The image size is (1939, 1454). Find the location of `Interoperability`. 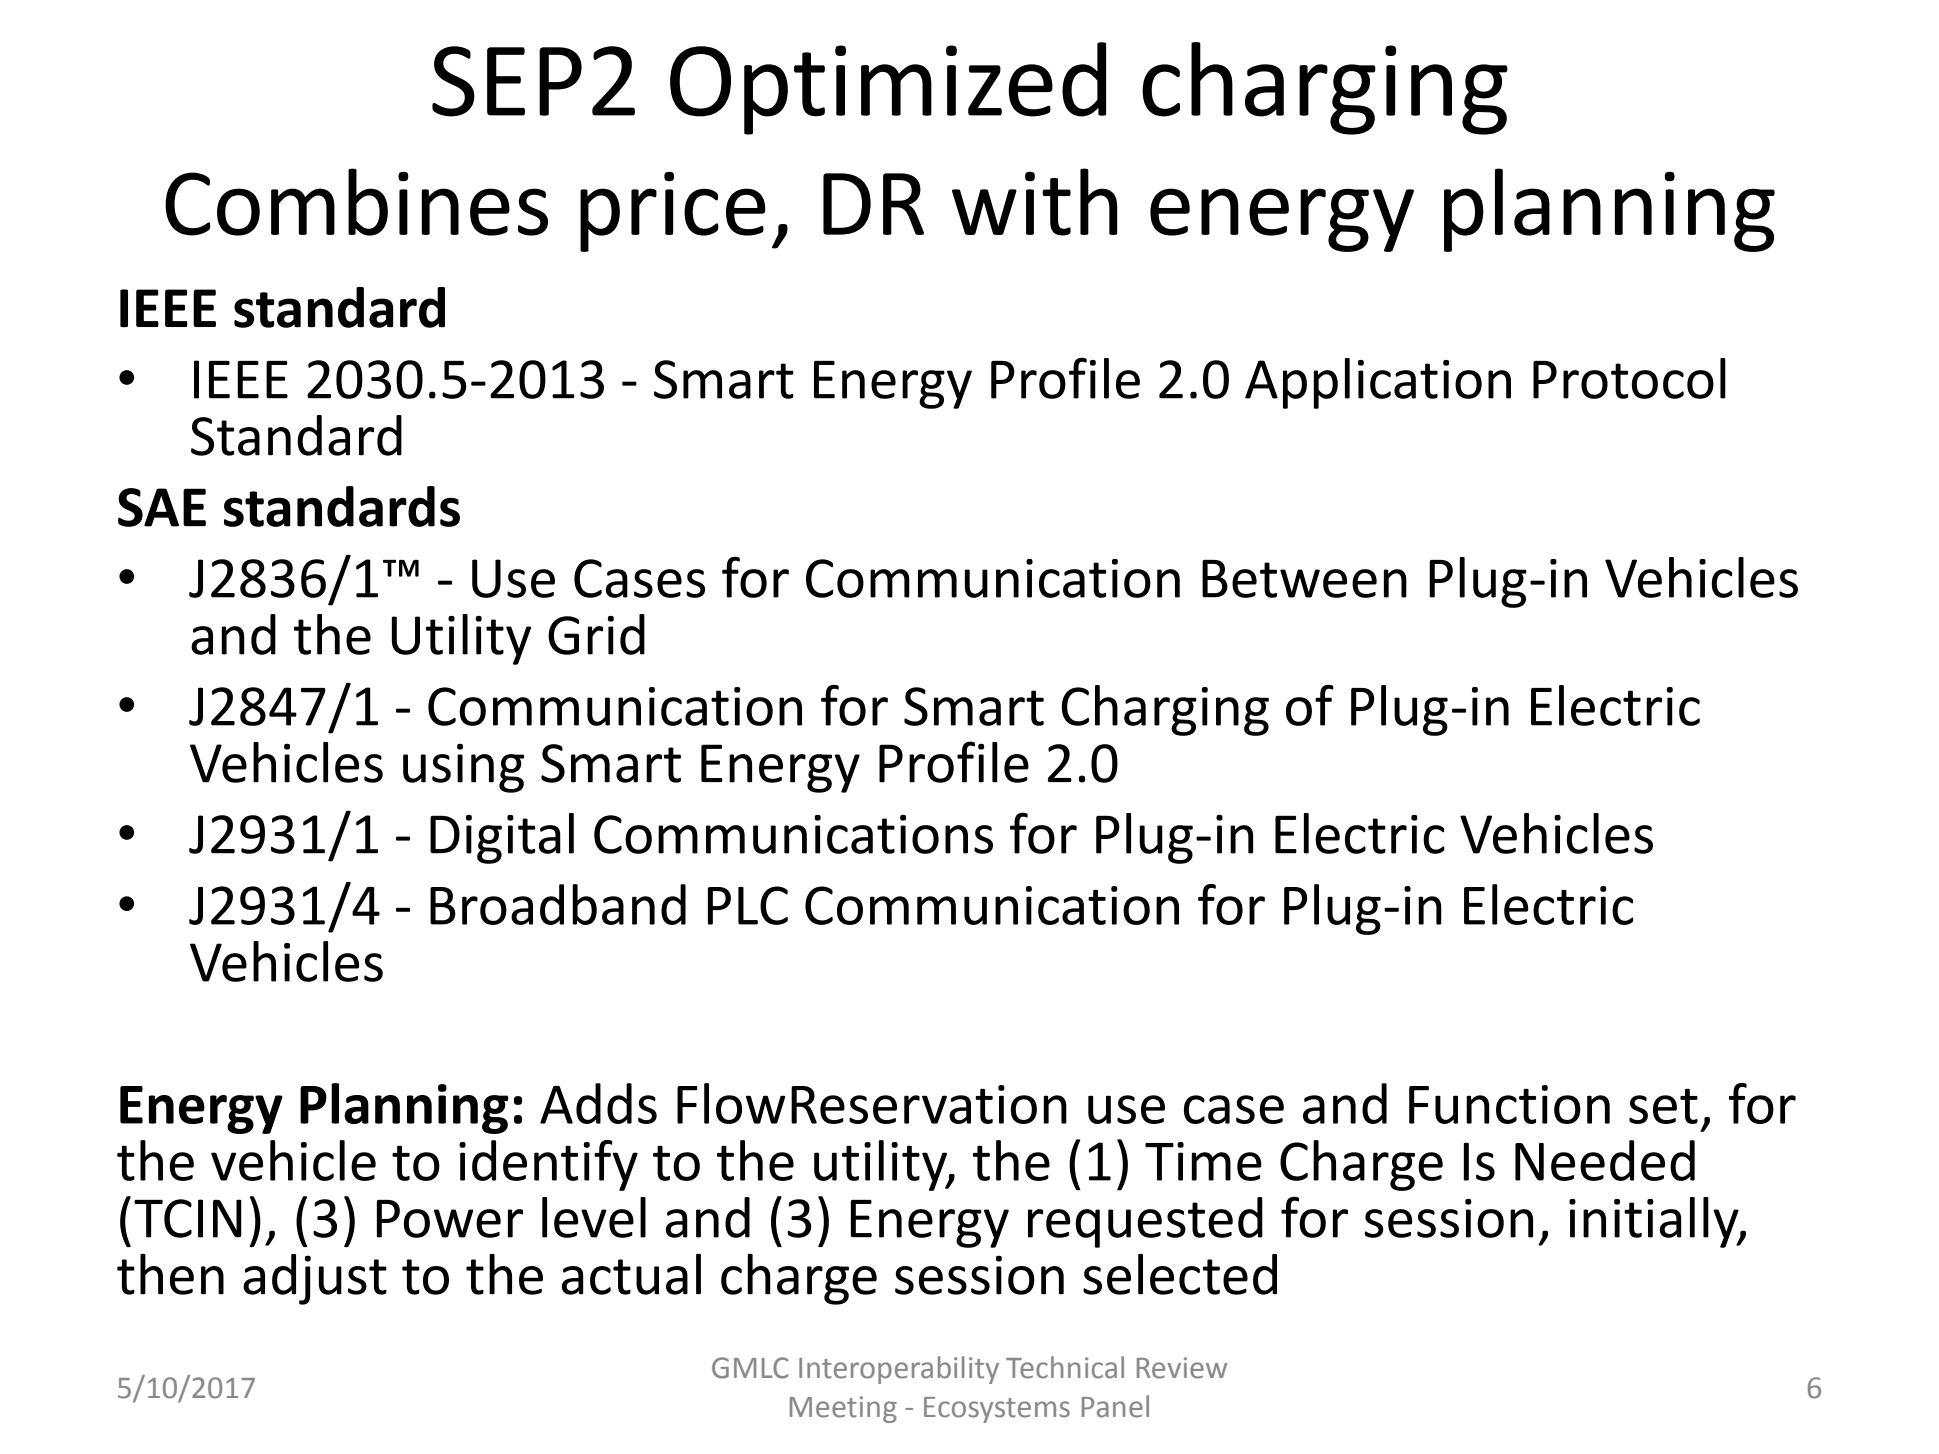

Interoperability is located at coordinates (899, 1370).
